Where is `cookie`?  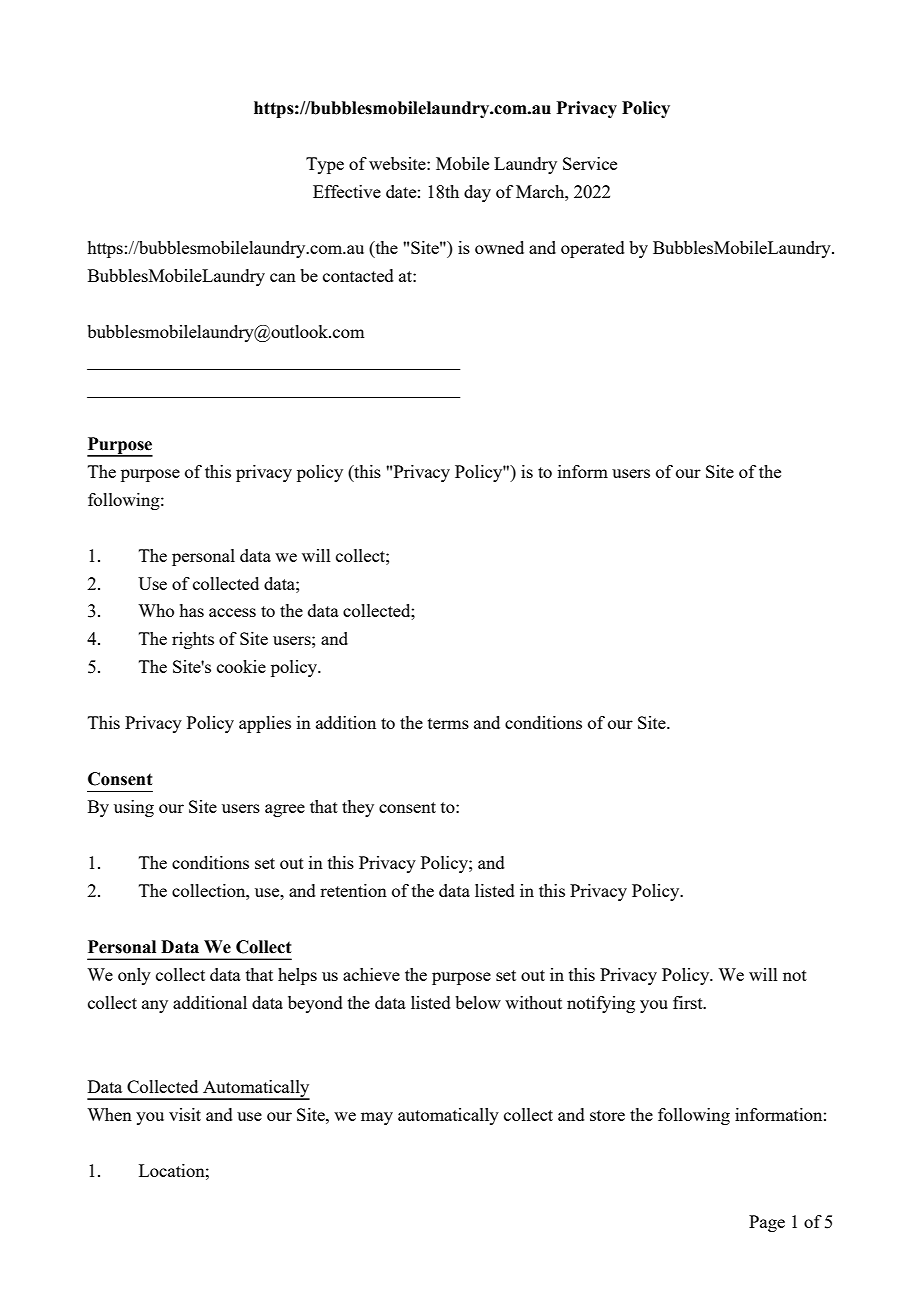
cookie is located at coordinates (241, 666).
